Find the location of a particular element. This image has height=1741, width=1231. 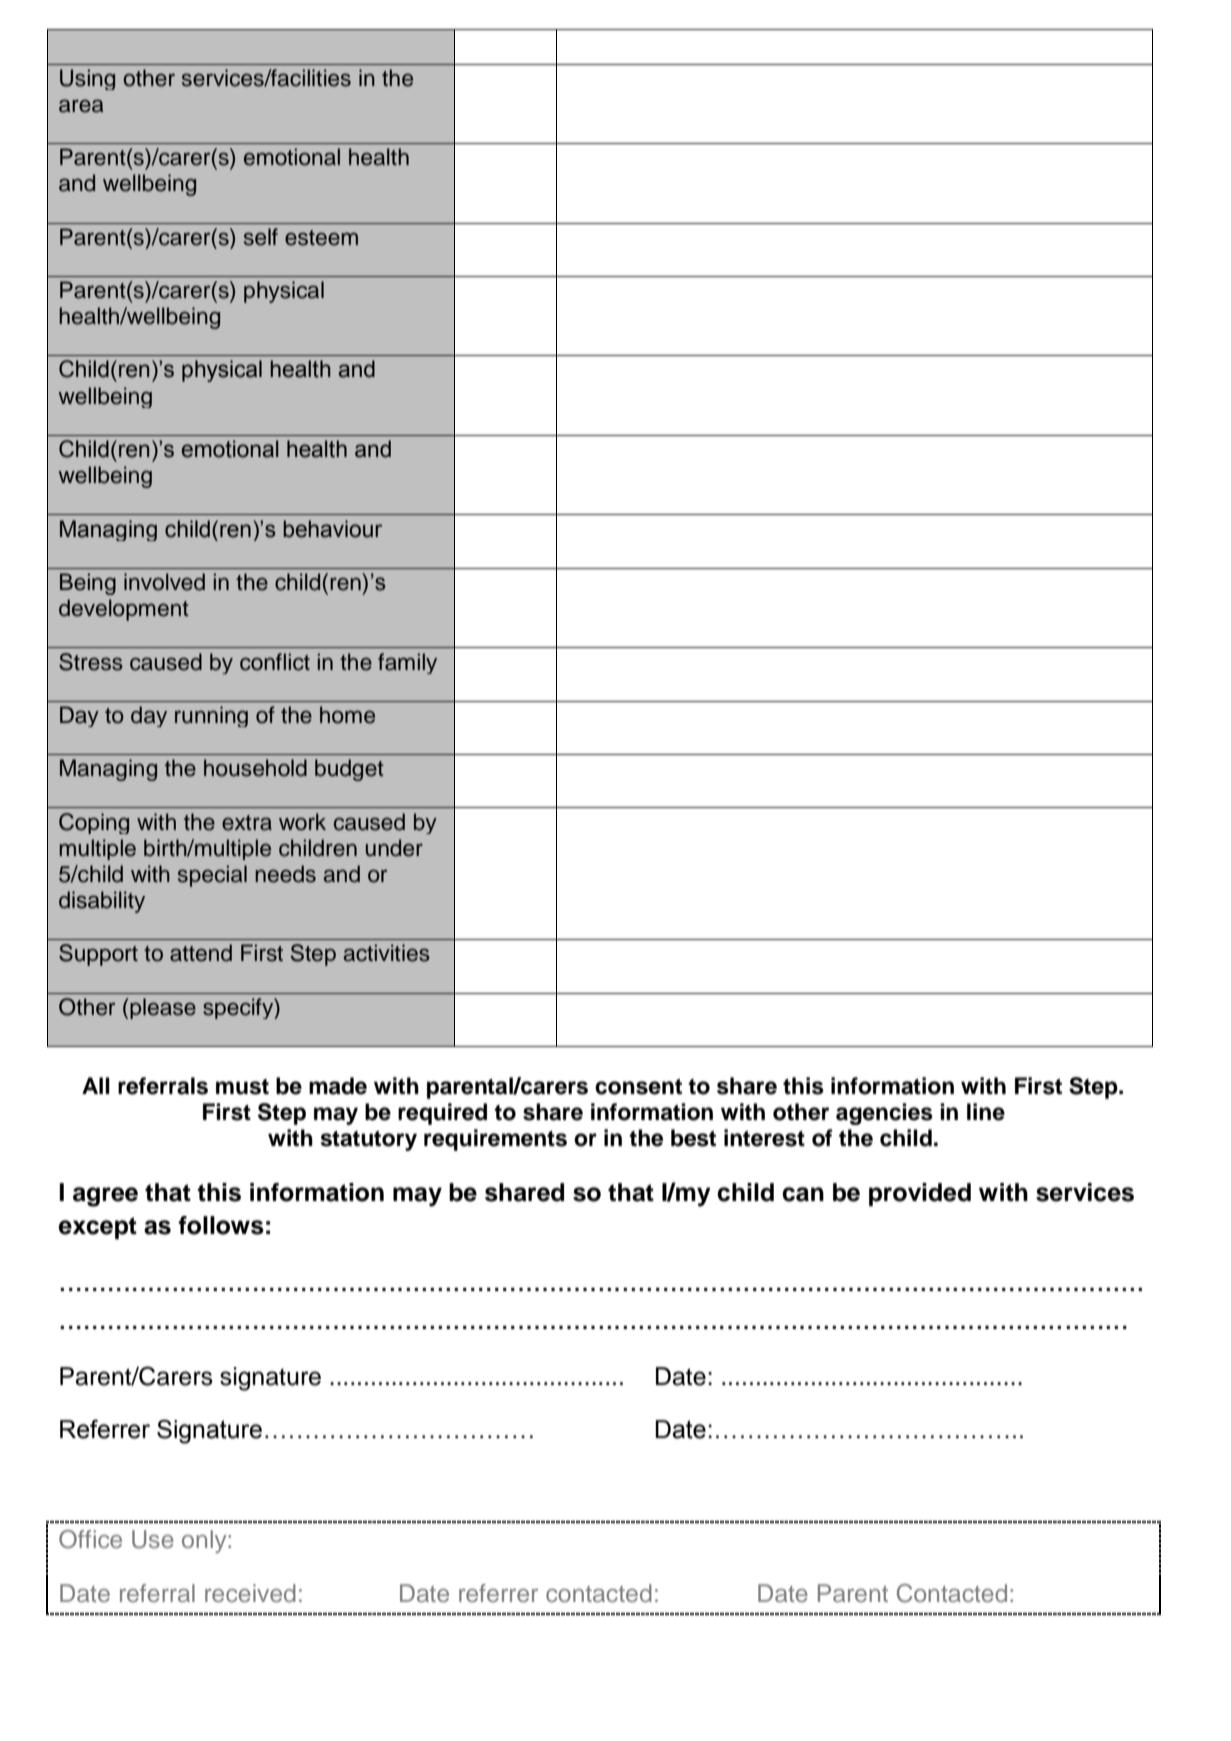

self is located at coordinates (261, 237).
